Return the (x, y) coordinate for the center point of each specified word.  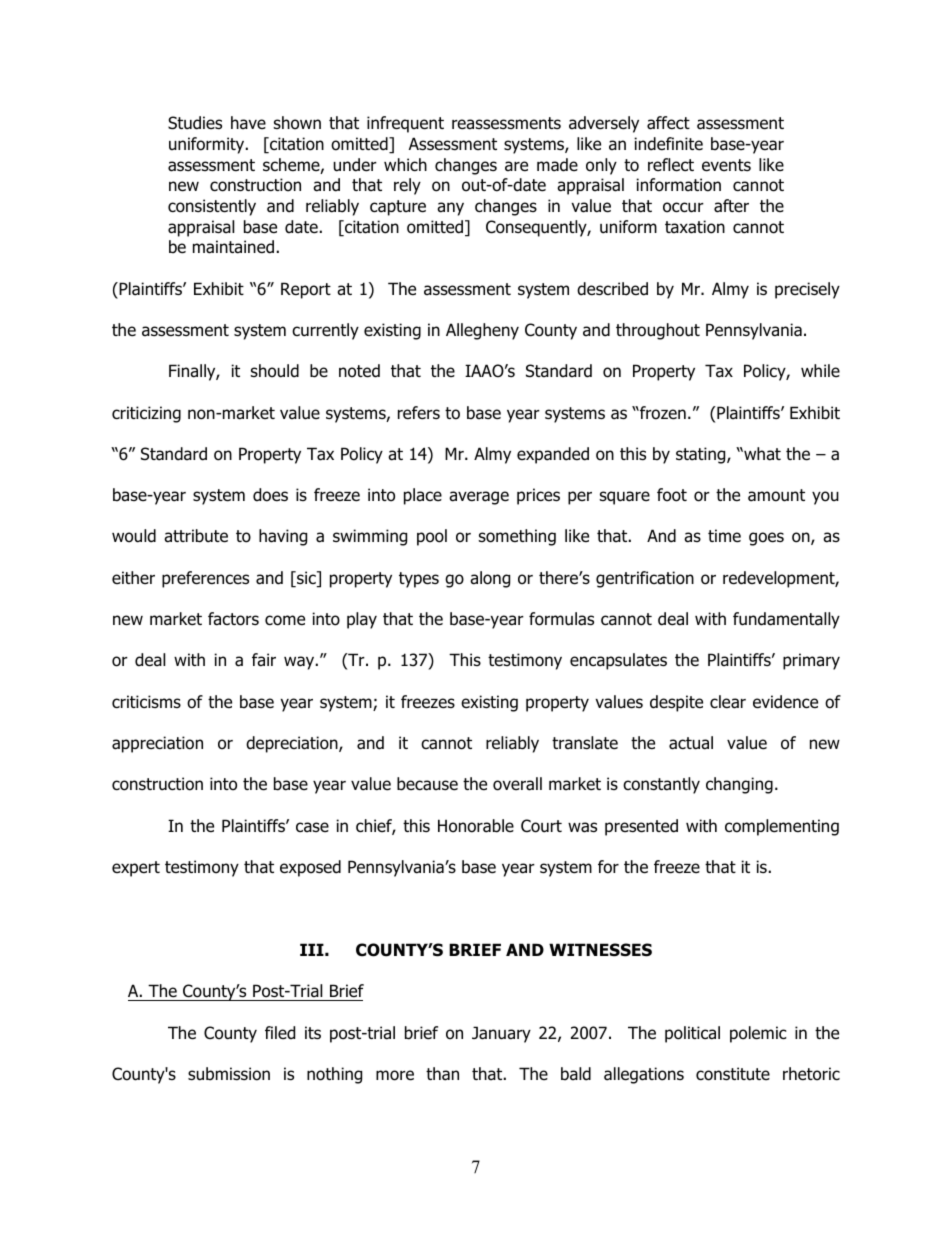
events (726, 165)
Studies (195, 123)
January (501, 1034)
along (490, 579)
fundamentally (786, 620)
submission (229, 1074)
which (405, 164)
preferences (205, 579)
